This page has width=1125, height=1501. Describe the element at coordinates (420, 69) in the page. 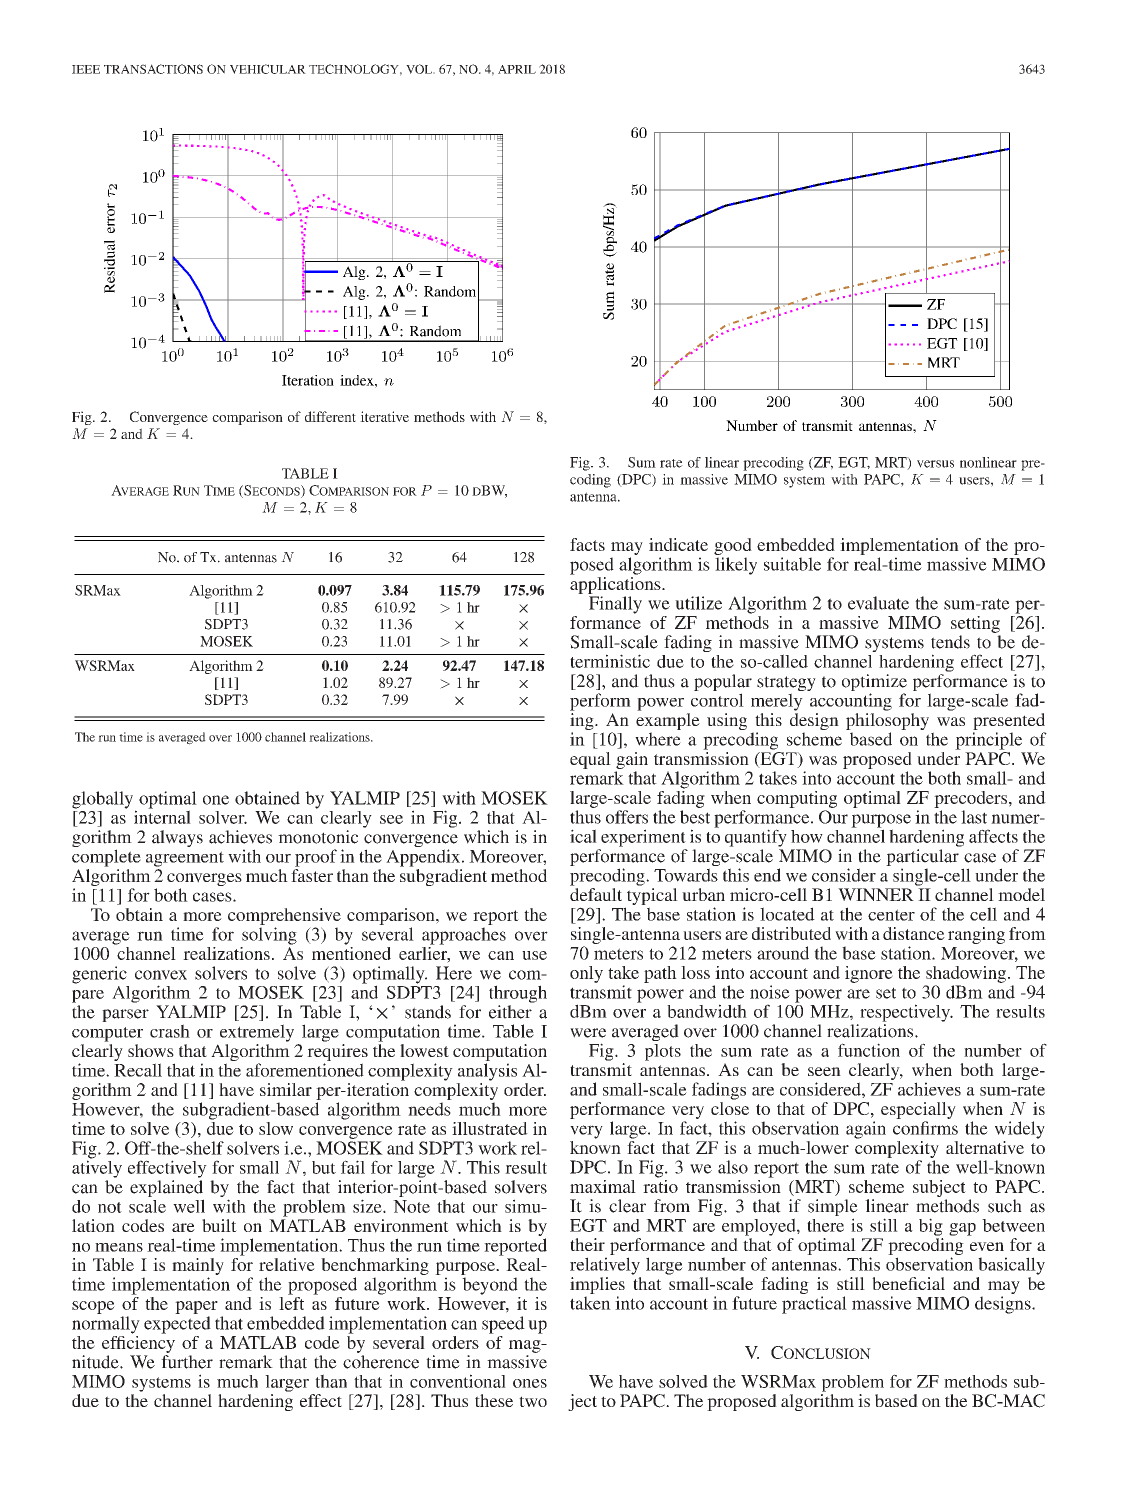

I see `VOL` at that location.
